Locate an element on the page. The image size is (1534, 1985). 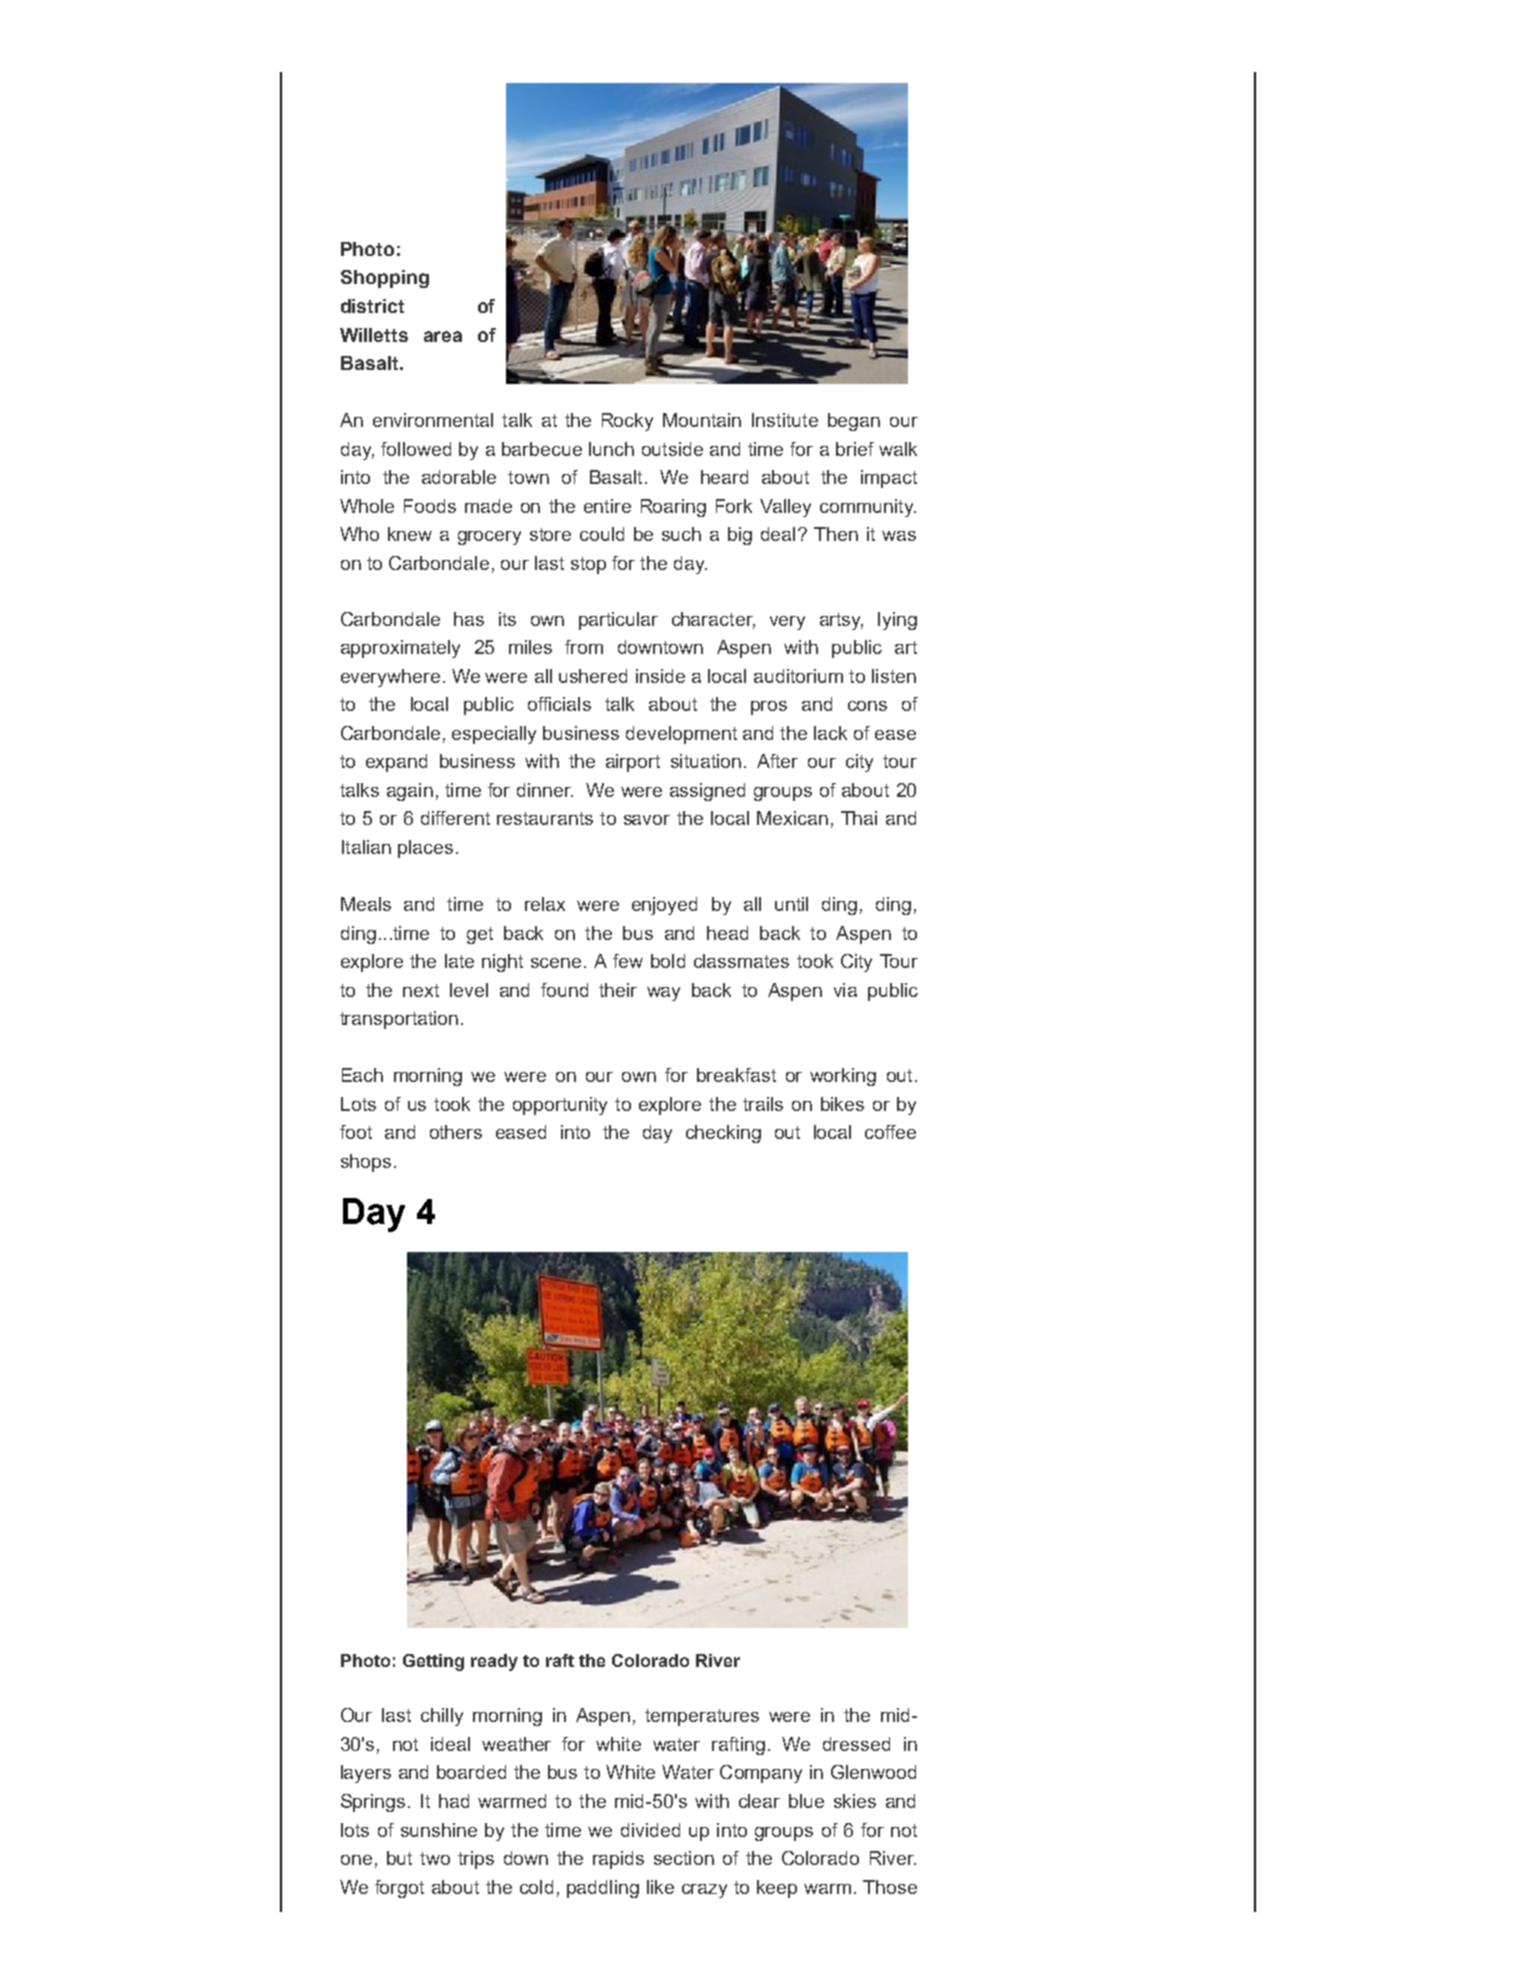
Getting is located at coordinates (433, 1662).
